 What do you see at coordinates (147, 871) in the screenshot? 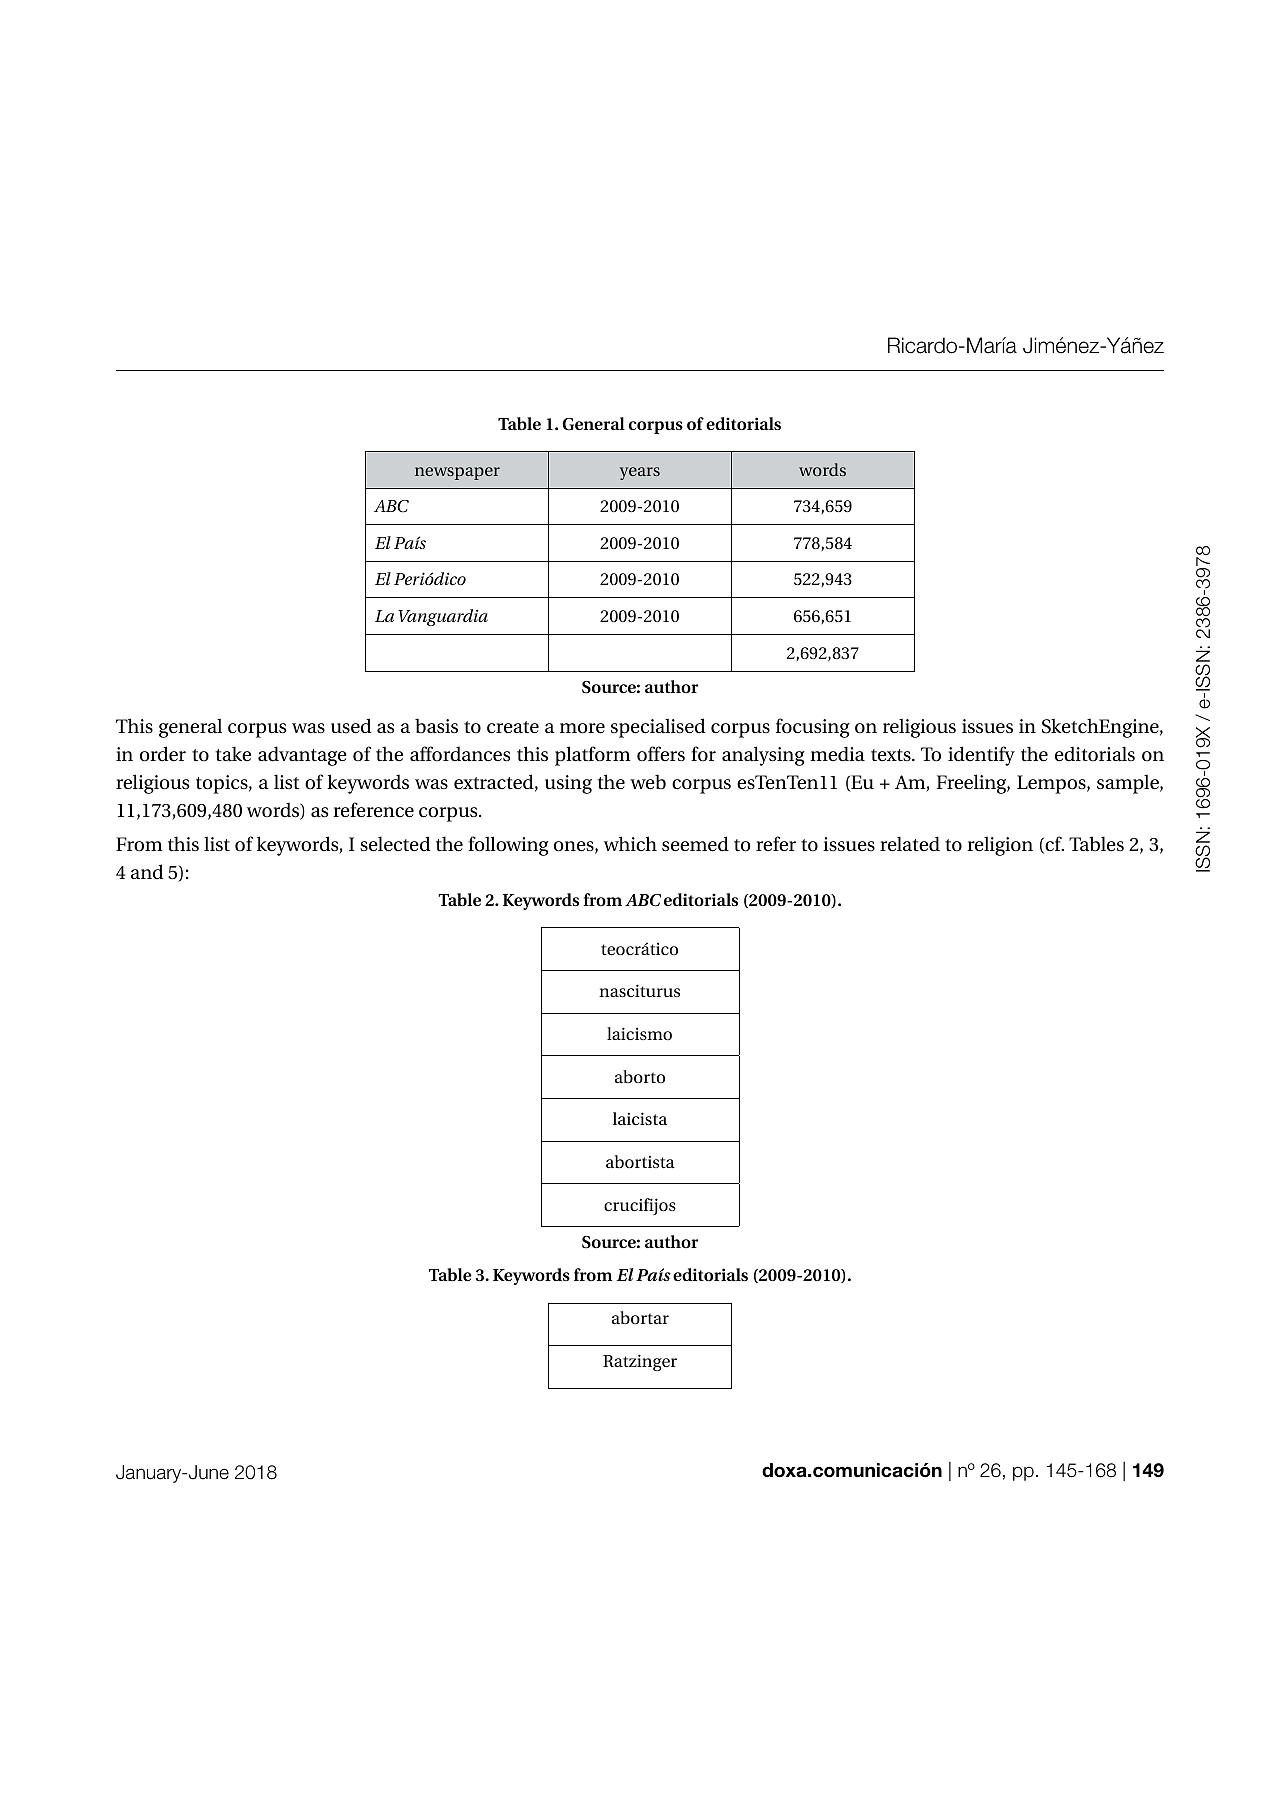
I see `and` at bounding box center [147, 871].
